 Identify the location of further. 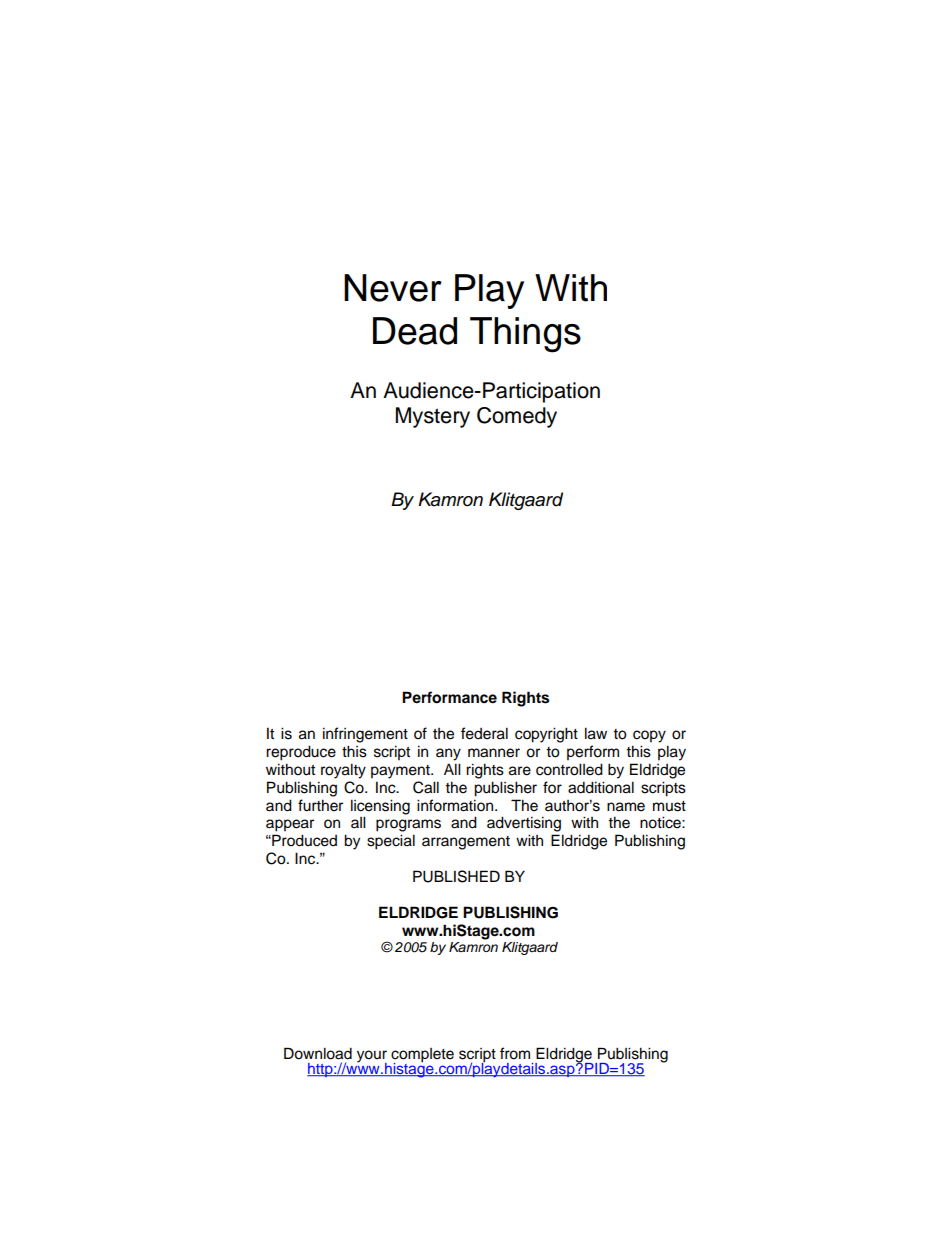
(320, 805).
